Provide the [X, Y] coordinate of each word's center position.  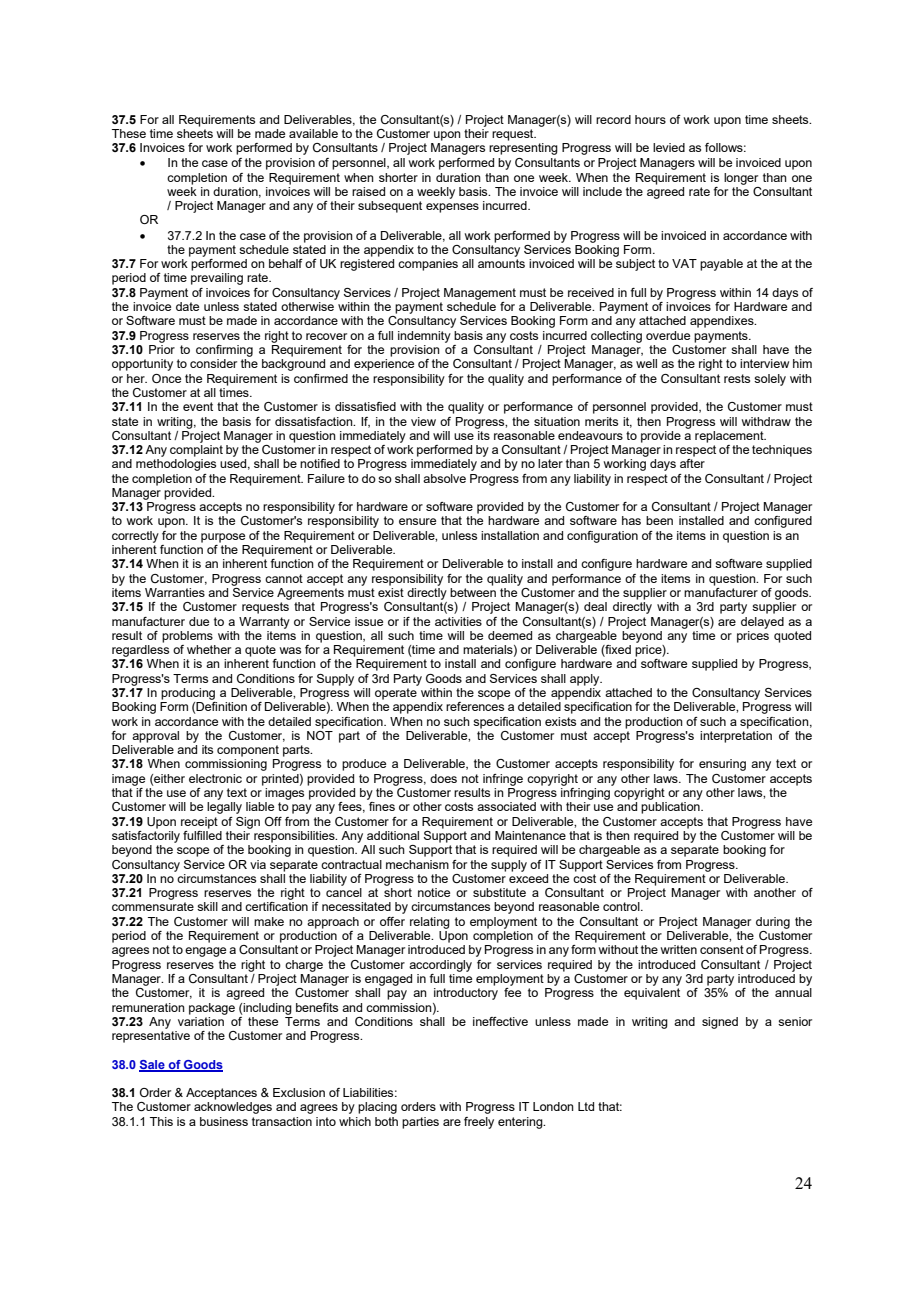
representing [523, 149]
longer [741, 179]
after [692, 463]
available [313, 133]
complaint [196, 451]
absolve [444, 478]
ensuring [722, 765]
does [443, 778]
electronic [215, 778]
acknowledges [233, 1108]
